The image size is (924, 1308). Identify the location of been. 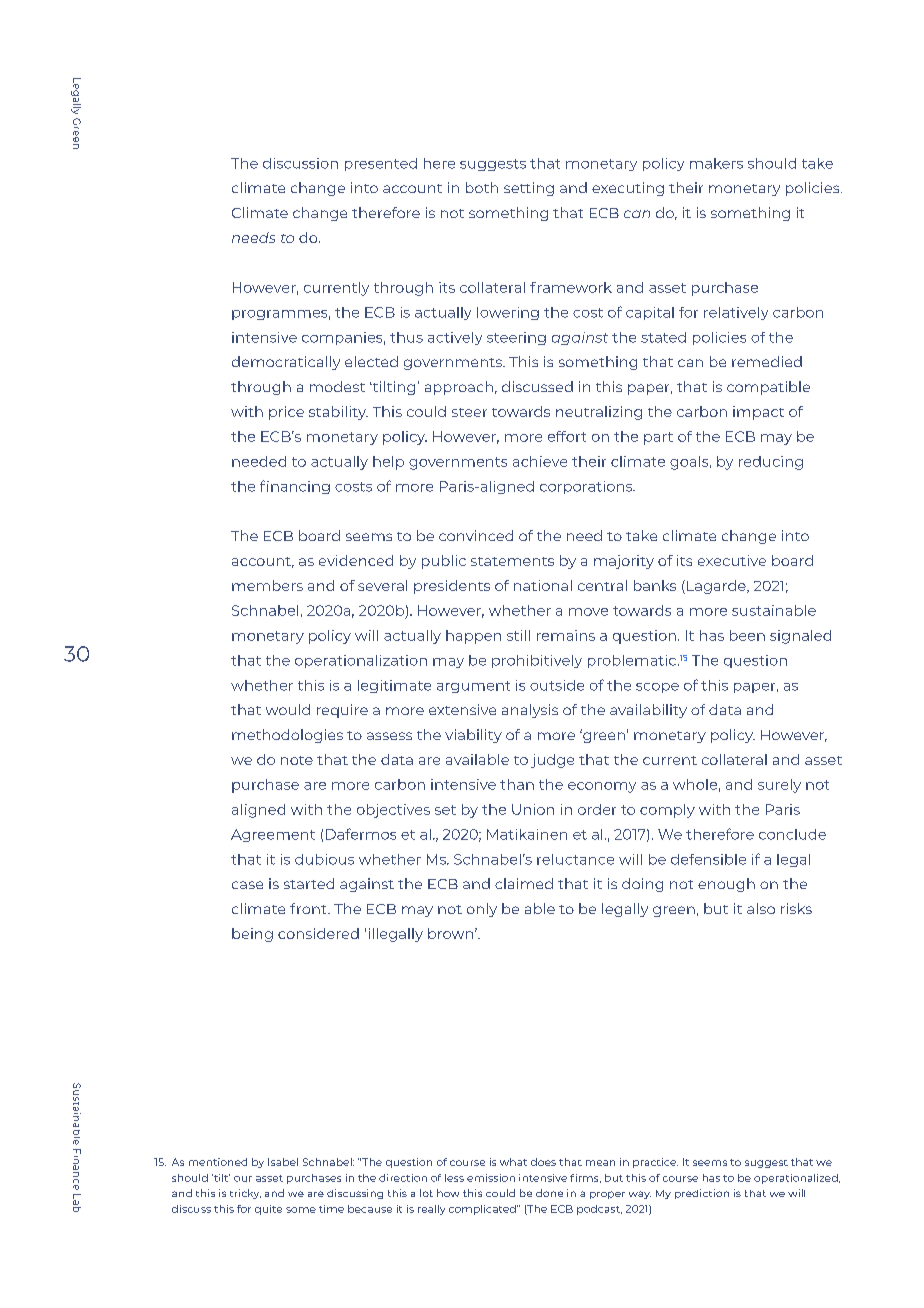
(747, 635).
